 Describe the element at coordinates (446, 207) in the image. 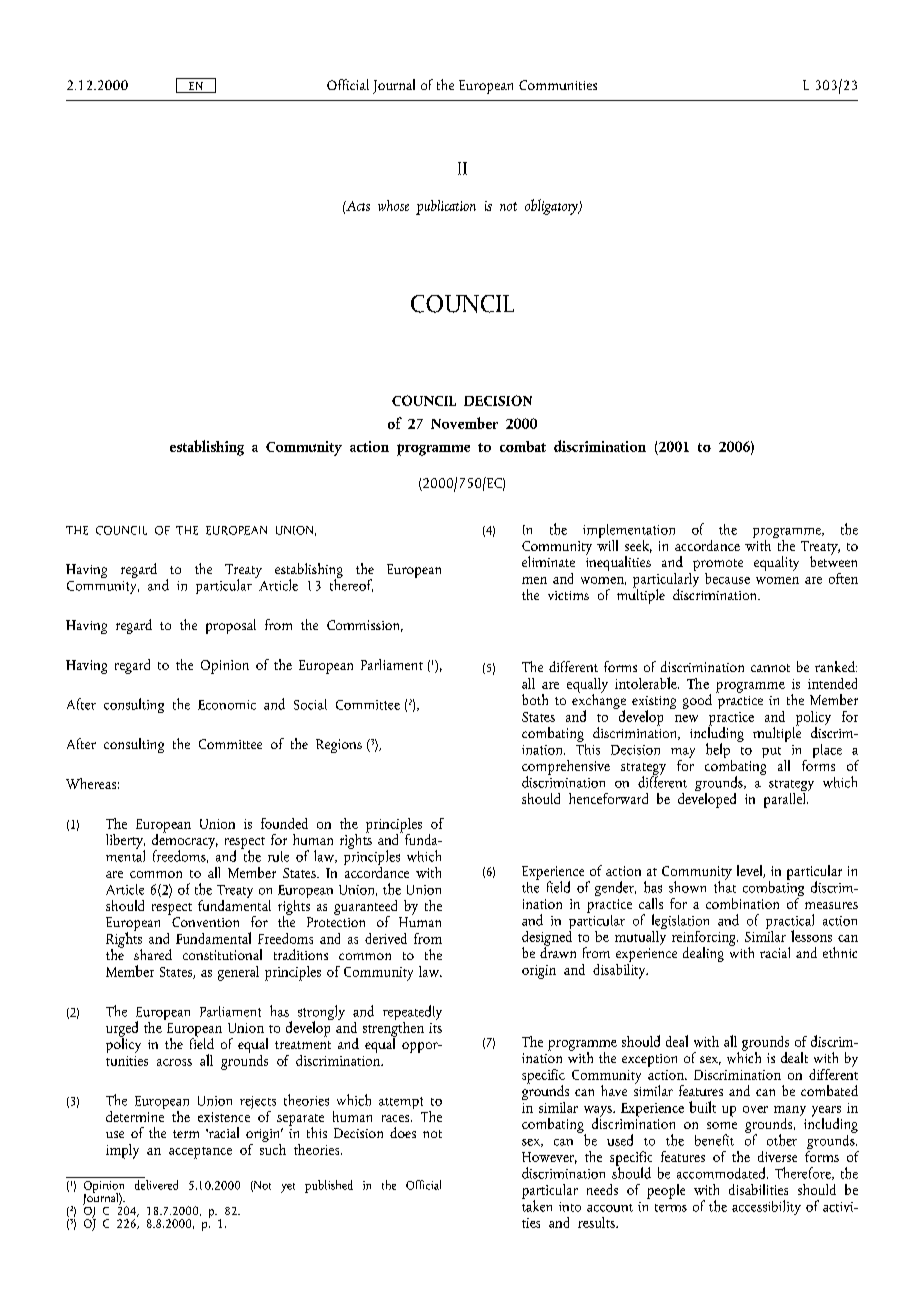

I see `publication` at that location.
